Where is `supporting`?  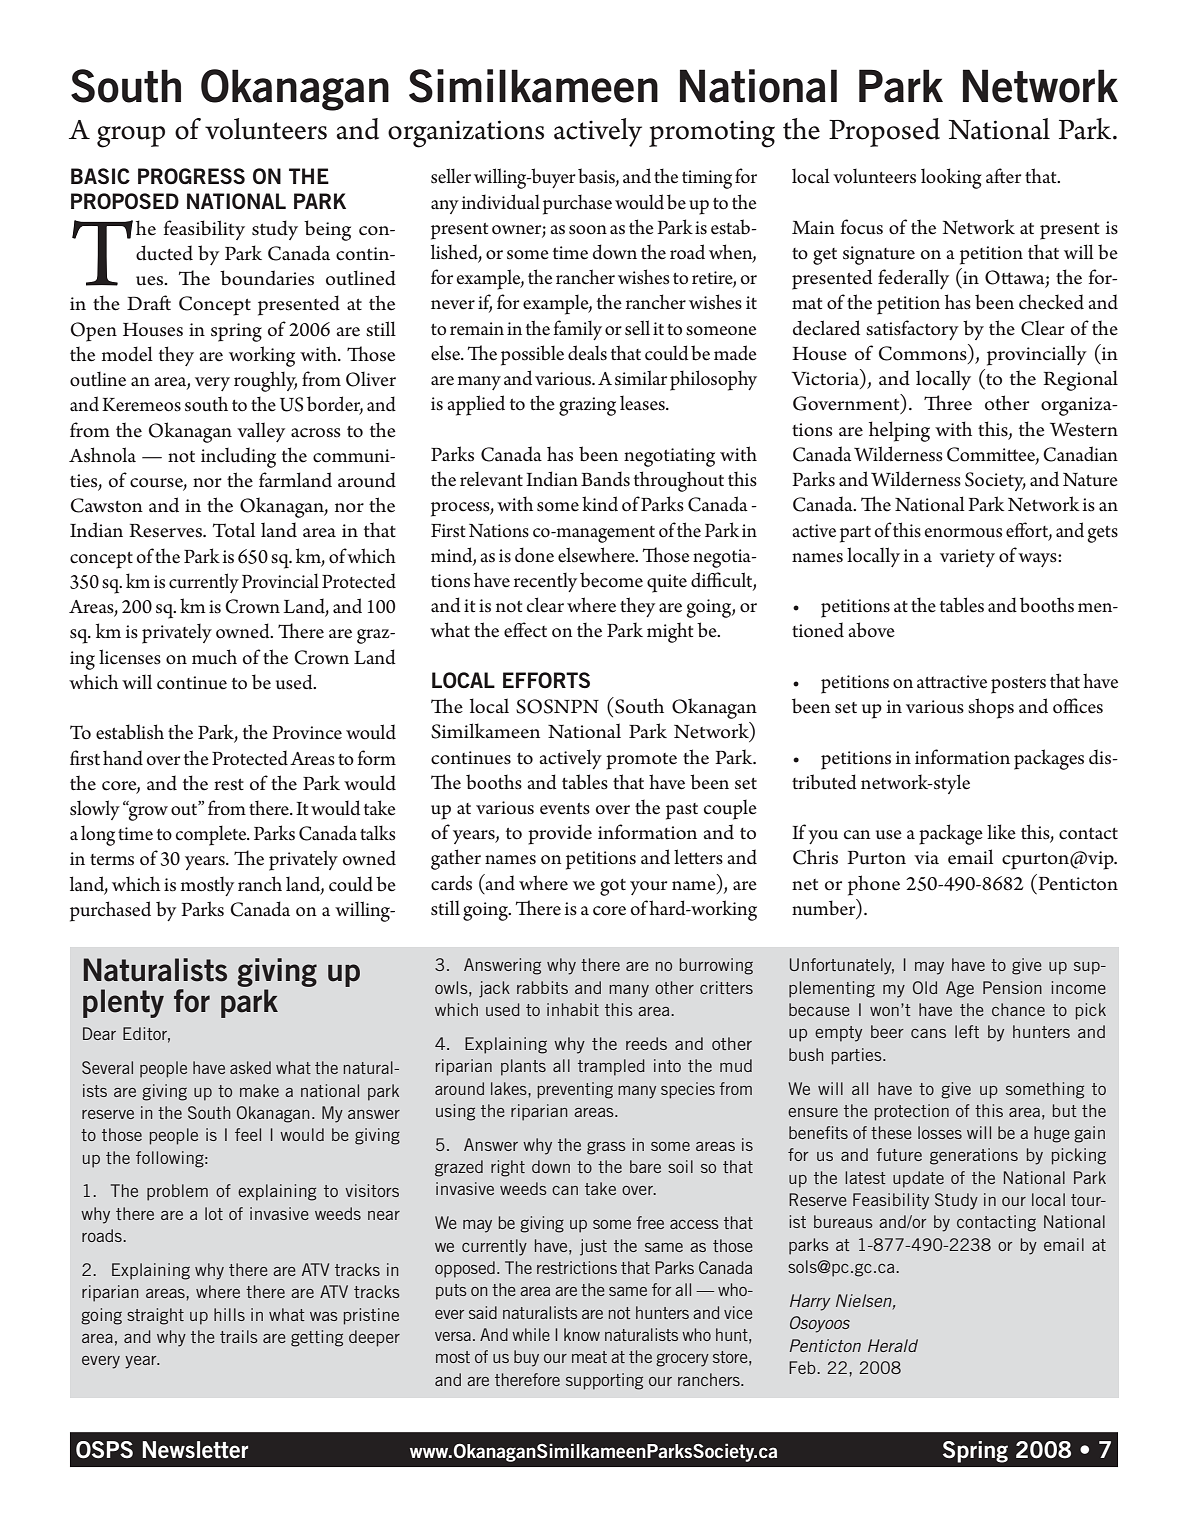
supporting is located at coordinates (604, 1381).
